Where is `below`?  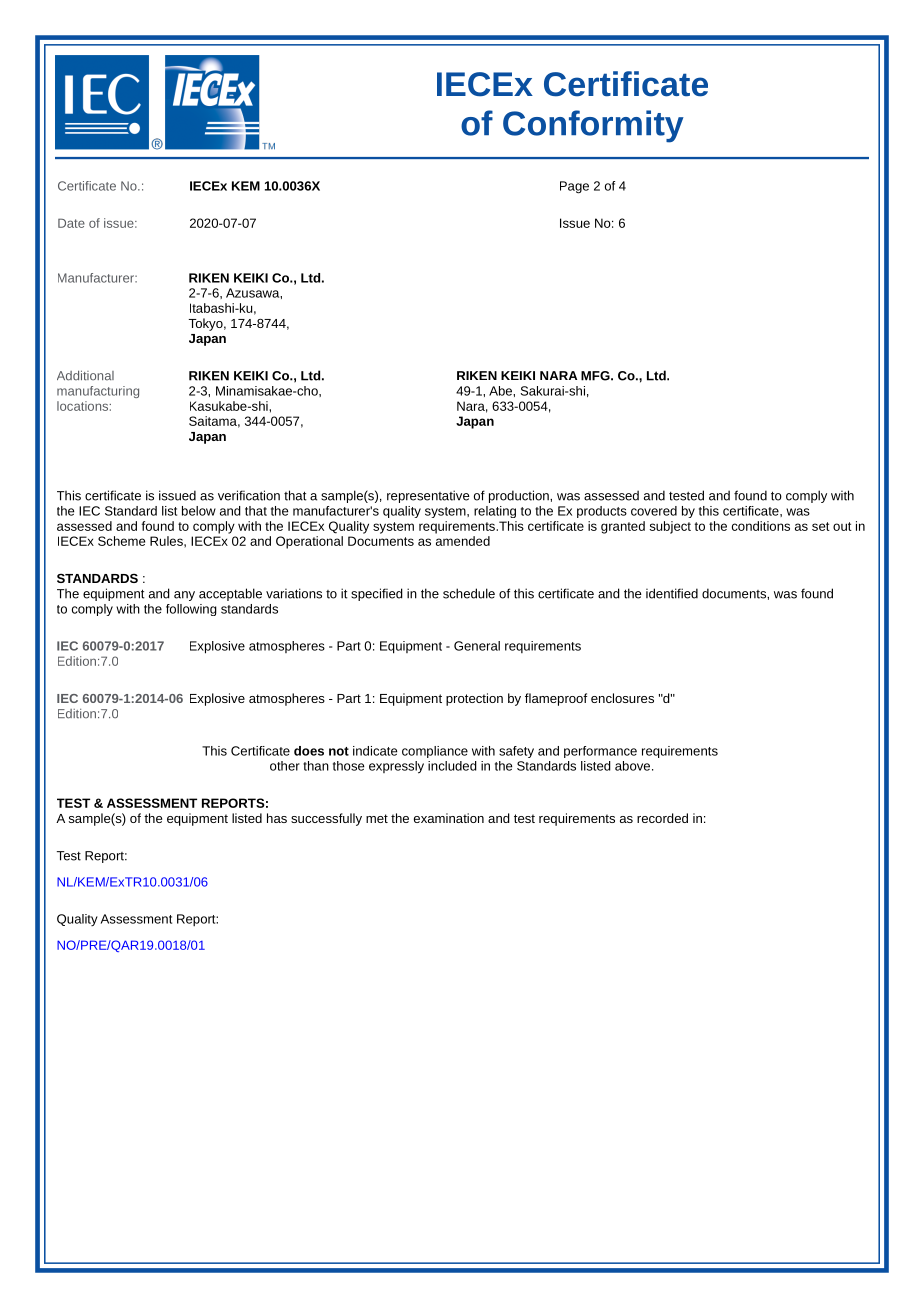 below is located at coordinates (199, 511).
